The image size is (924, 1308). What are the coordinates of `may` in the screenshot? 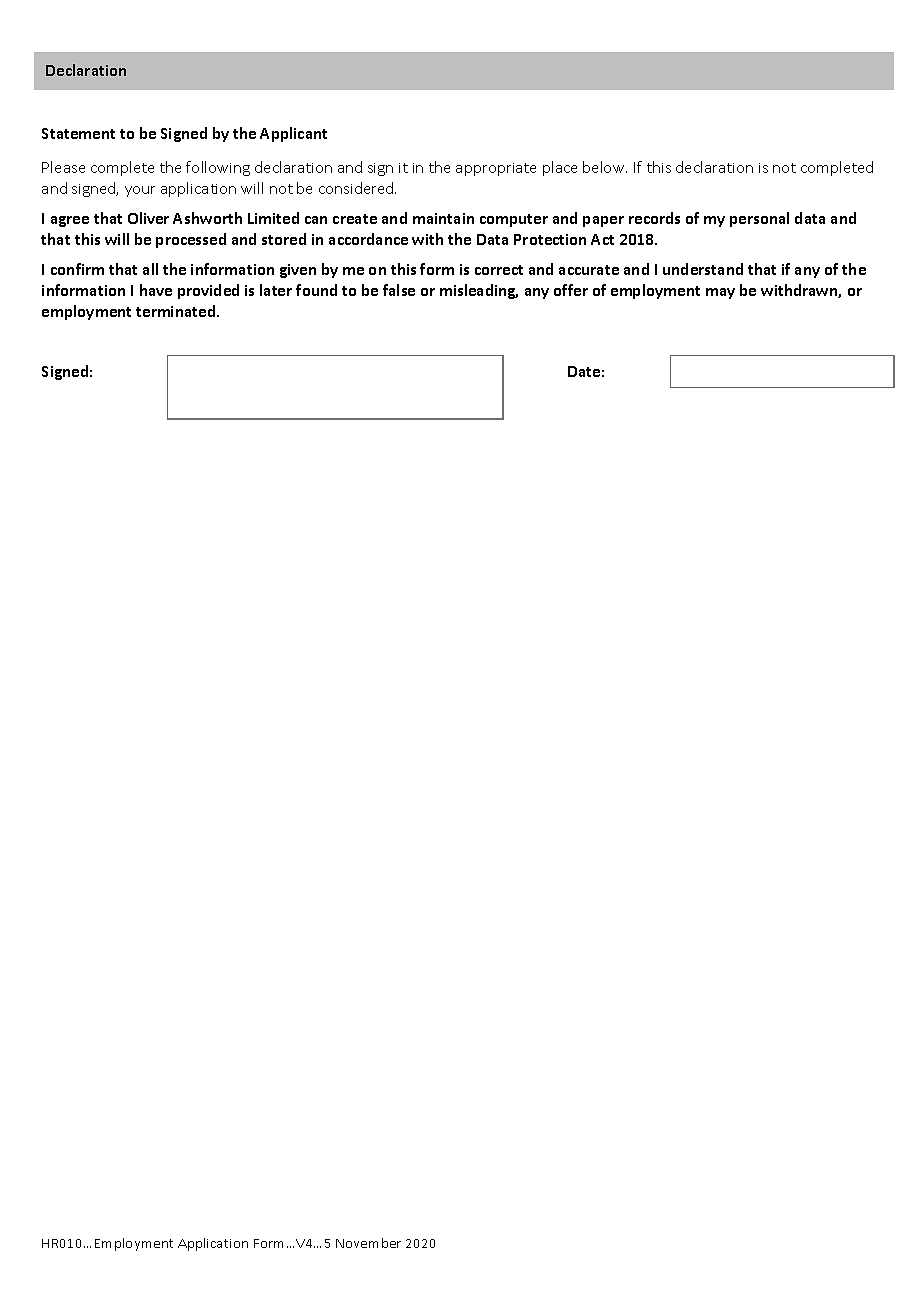 It's located at (720, 293).
